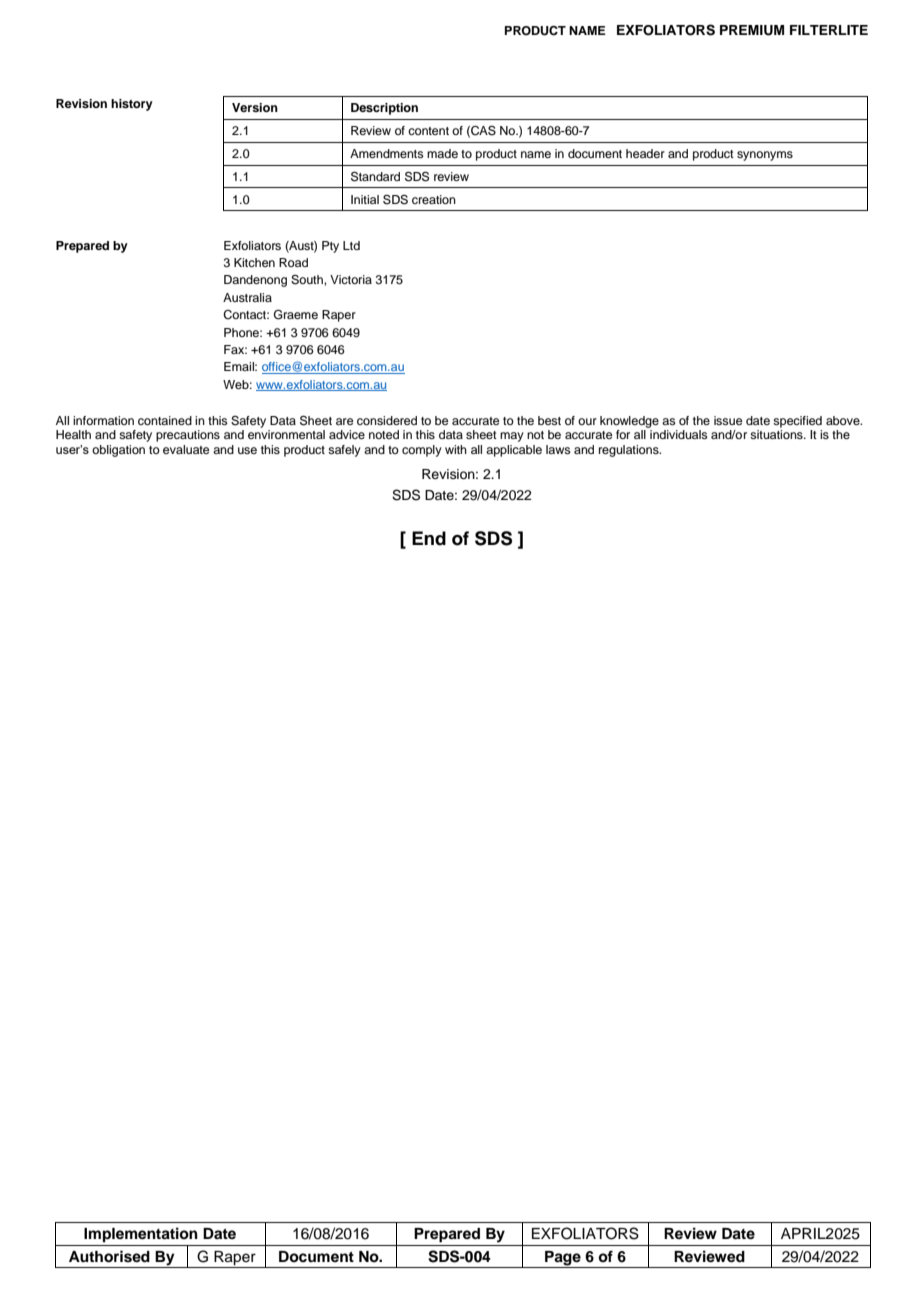 This document has height=1308, width=924. Describe the element at coordinates (777, 434) in the document. I see `situations` at that location.
